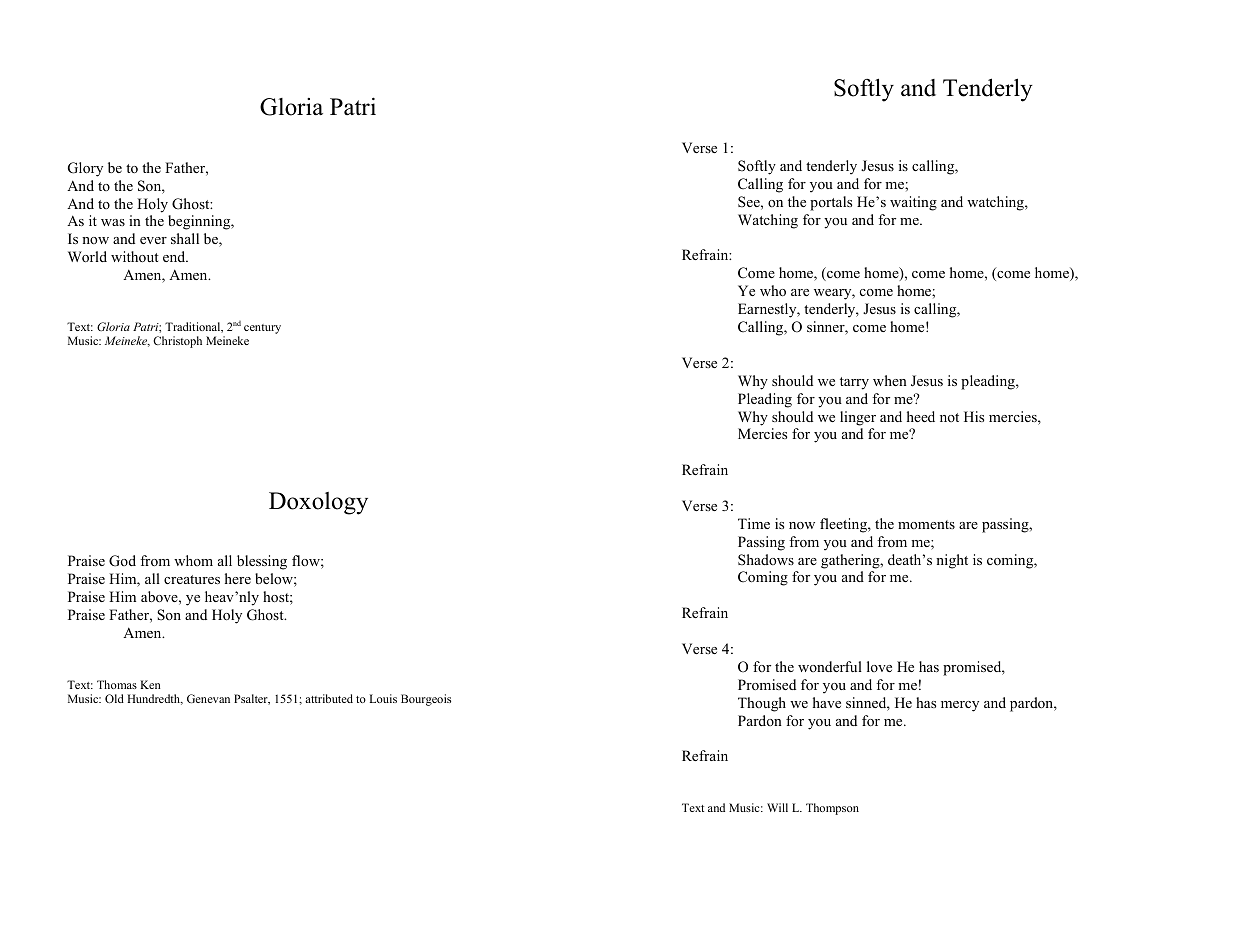 This screenshot has height=952, width=1233. Describe the element at coordinates (155, 699) in the screenshot. I see `Hundredth` at that location.
